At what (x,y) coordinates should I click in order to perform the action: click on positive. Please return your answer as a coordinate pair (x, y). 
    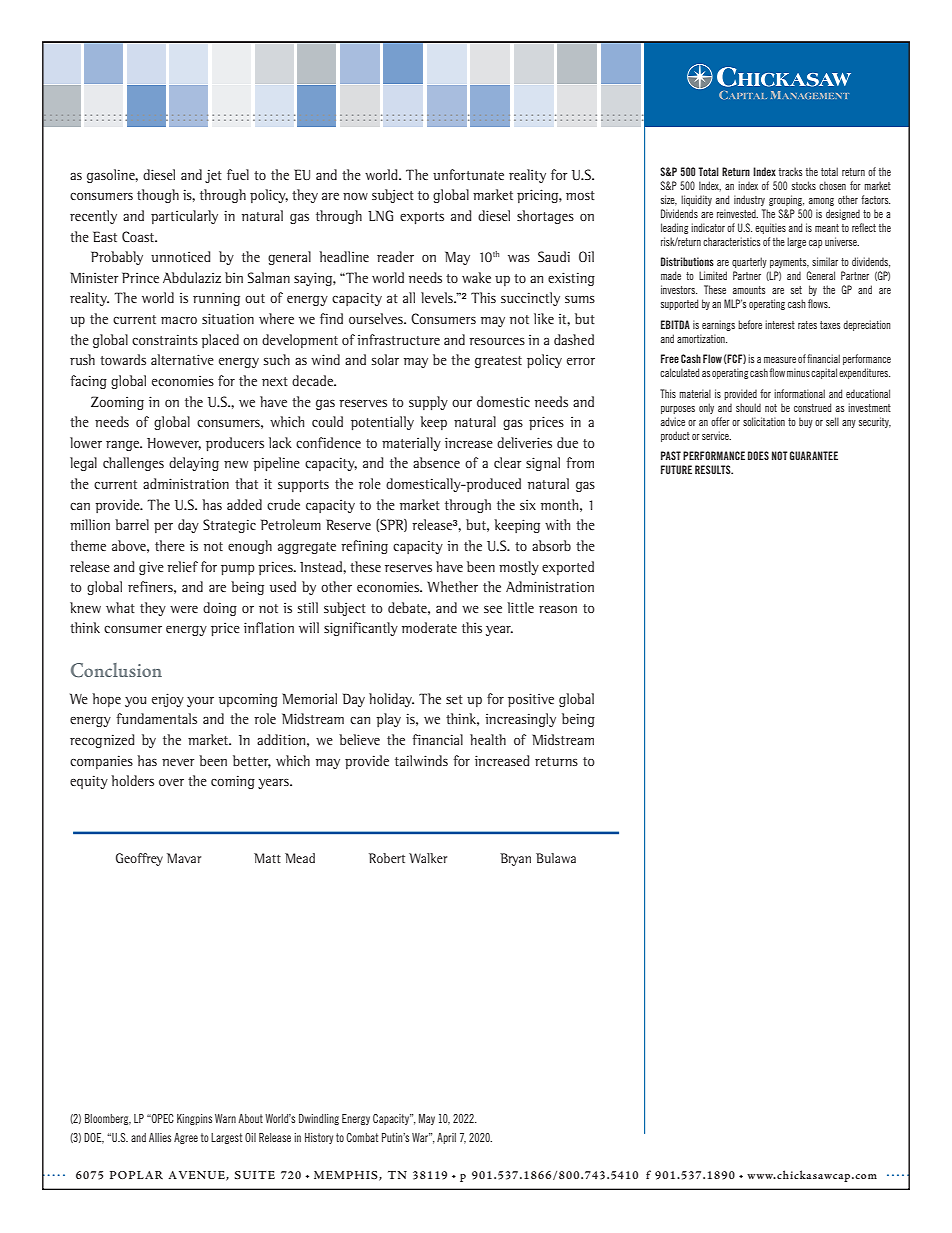
    Looking at the image, I should click on (531, 700).
